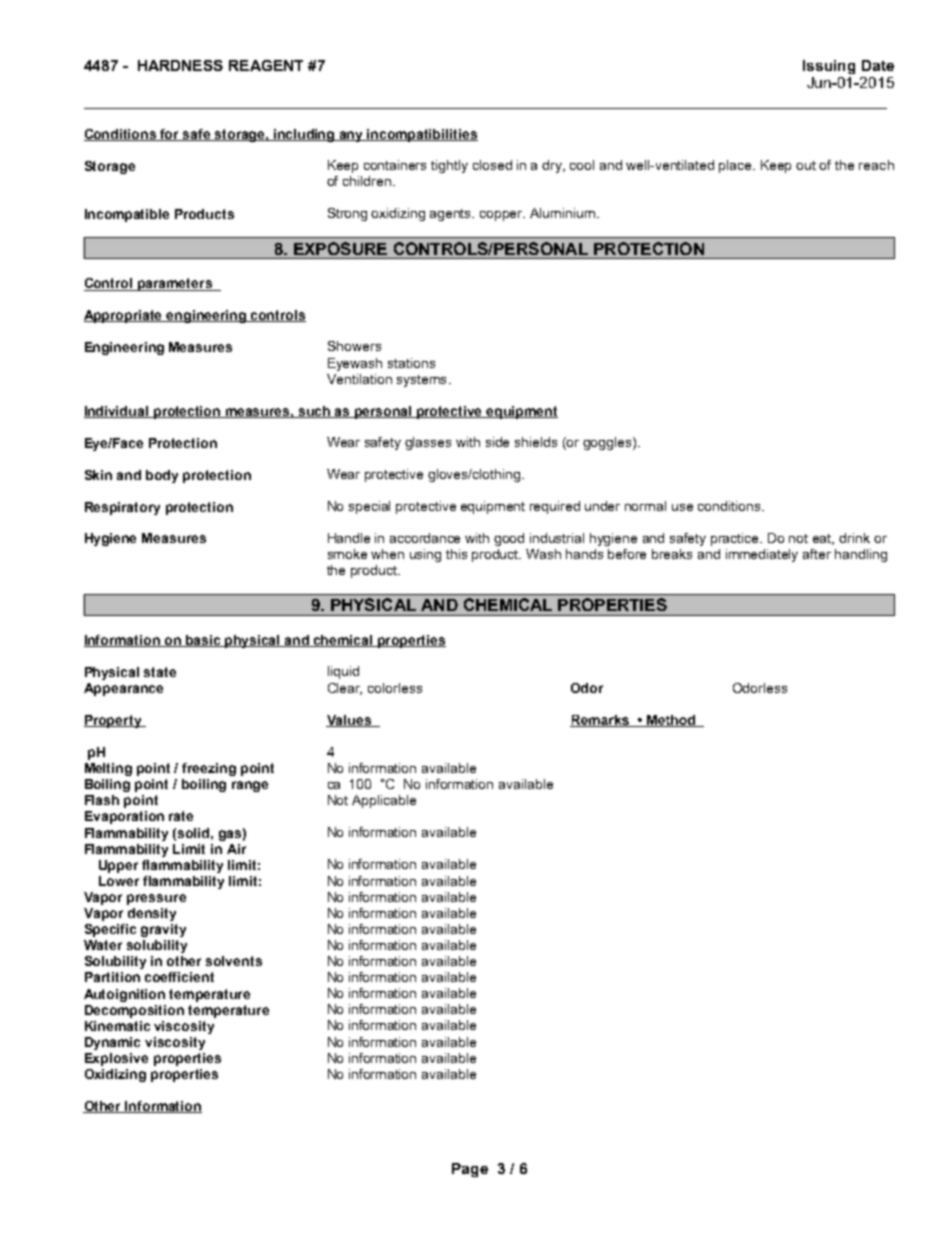  What do you see at coordinates (116, 1059) in the page?
I see `Explosive` at bounding box center [116, 1059].
